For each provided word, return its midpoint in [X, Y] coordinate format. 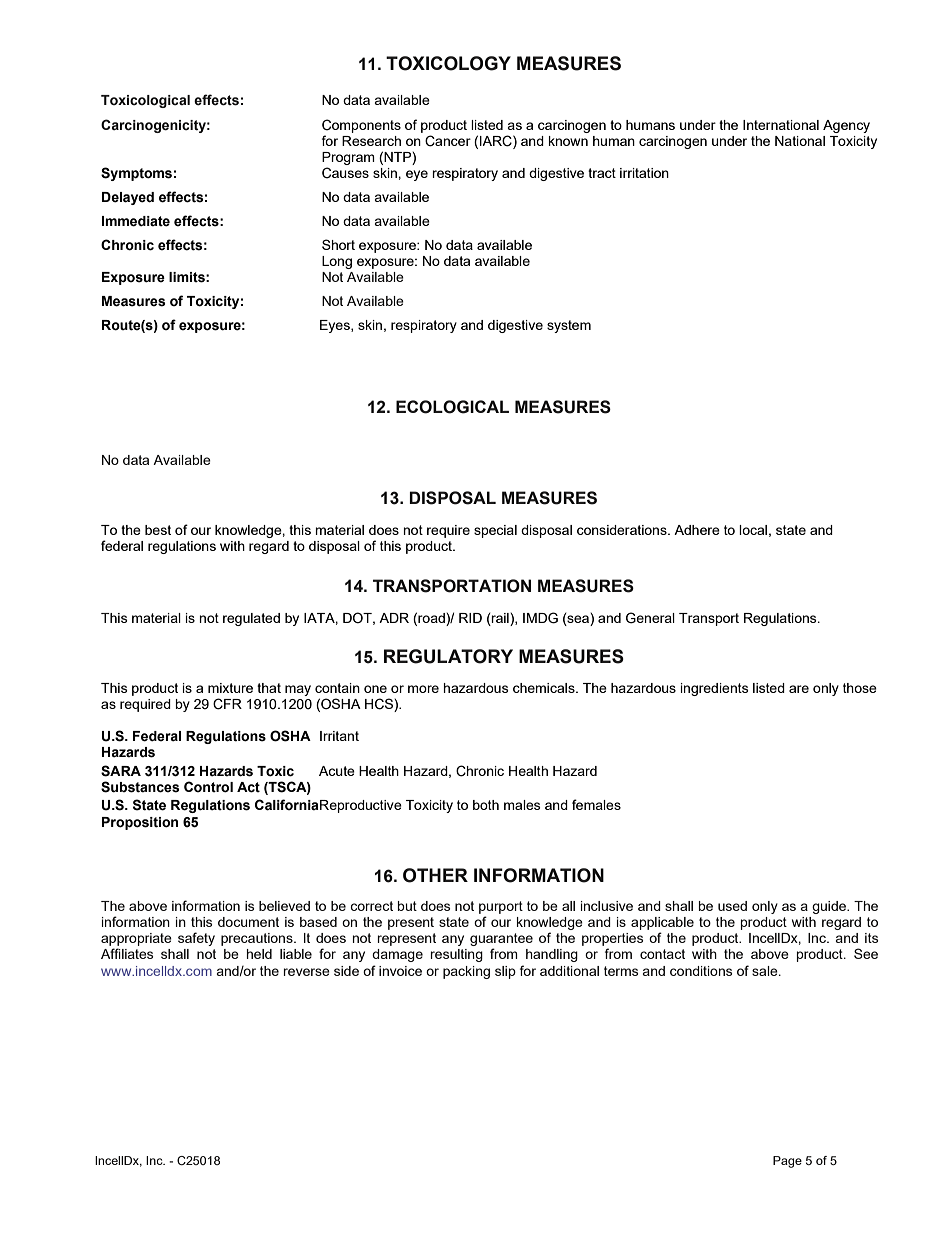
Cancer [448, 141]
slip [505, 972]
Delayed [128, 198]
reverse [306, 972]
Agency [846, 126]
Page [787, 1162]
